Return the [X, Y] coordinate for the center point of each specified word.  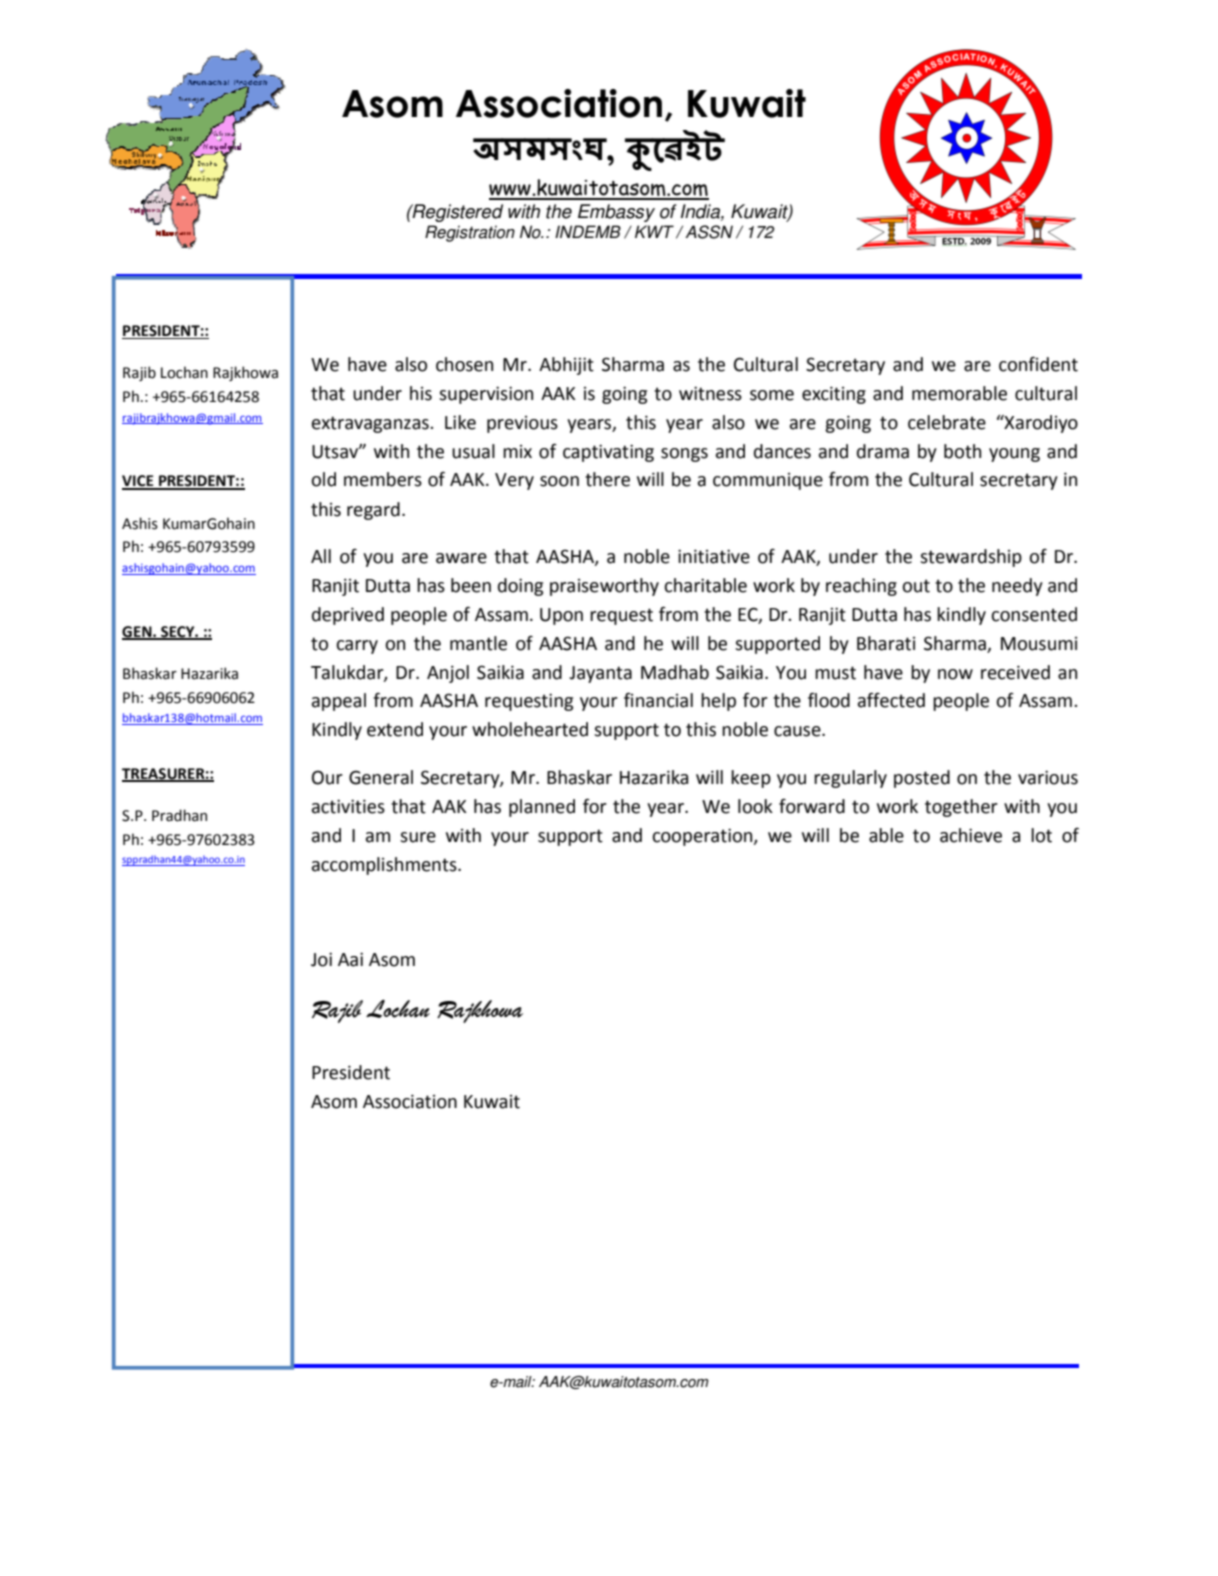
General [381, 777]
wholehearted [530, 729]
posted [922, 779]
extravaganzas [371, 424]
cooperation [703, 837]
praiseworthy [604, 587]
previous [522, 424]
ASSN [709, 232]
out [916, 586]
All [321, 556]
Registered [457, 213]
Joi [321, 959]
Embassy [616, 213]
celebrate [947, 422]
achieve [971, 835]
